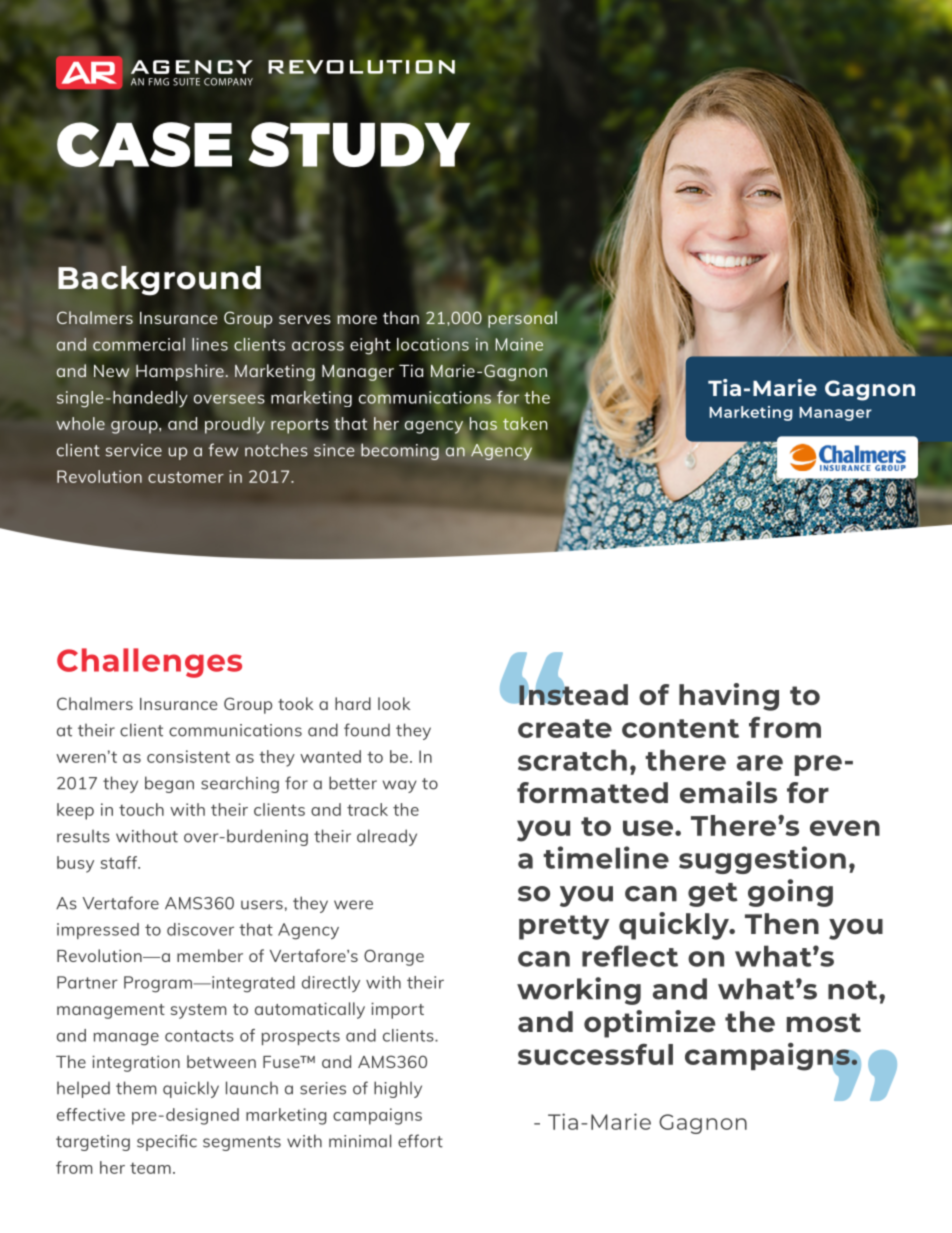 This page has width=952, height=1233. I want to click on most, so click(824, 1022).
